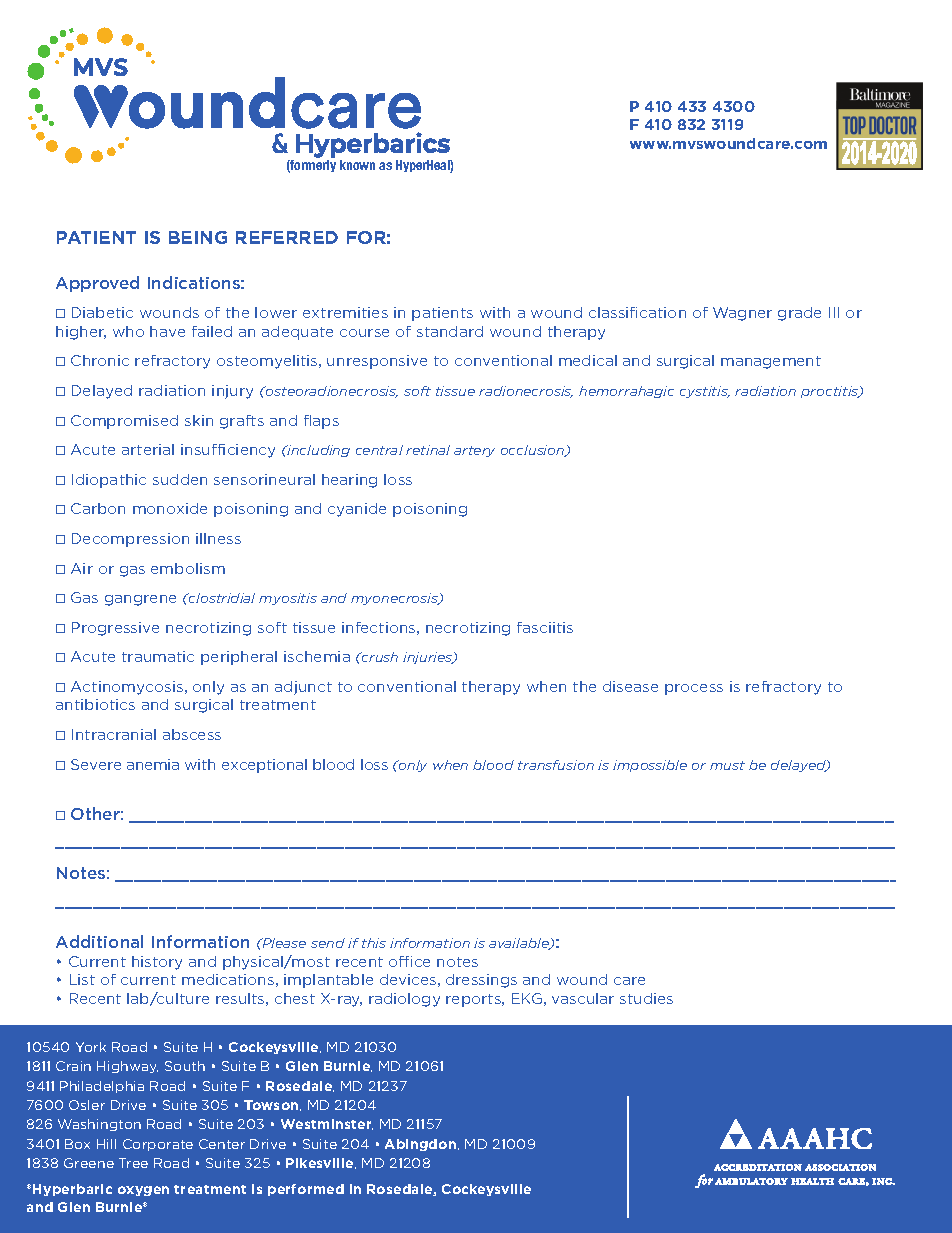 The image size is (952, 1233). I want to click on Abingdon, so click(422, 1145).
